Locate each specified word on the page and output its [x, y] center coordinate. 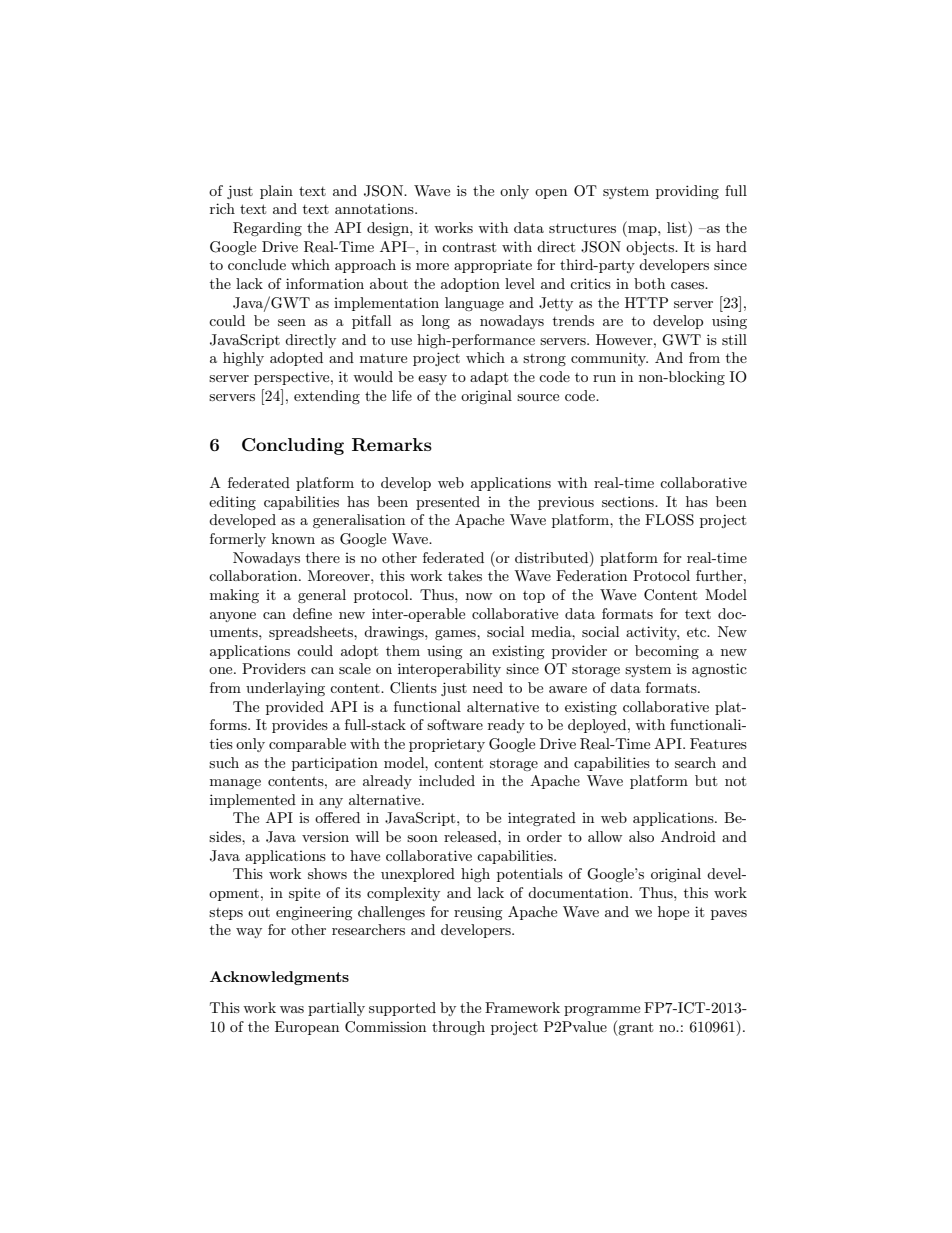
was [292, 1009]
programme [602, 1011]
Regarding [267, 229]
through [458, 1028]
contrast [469, 247]
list [678, 227]
